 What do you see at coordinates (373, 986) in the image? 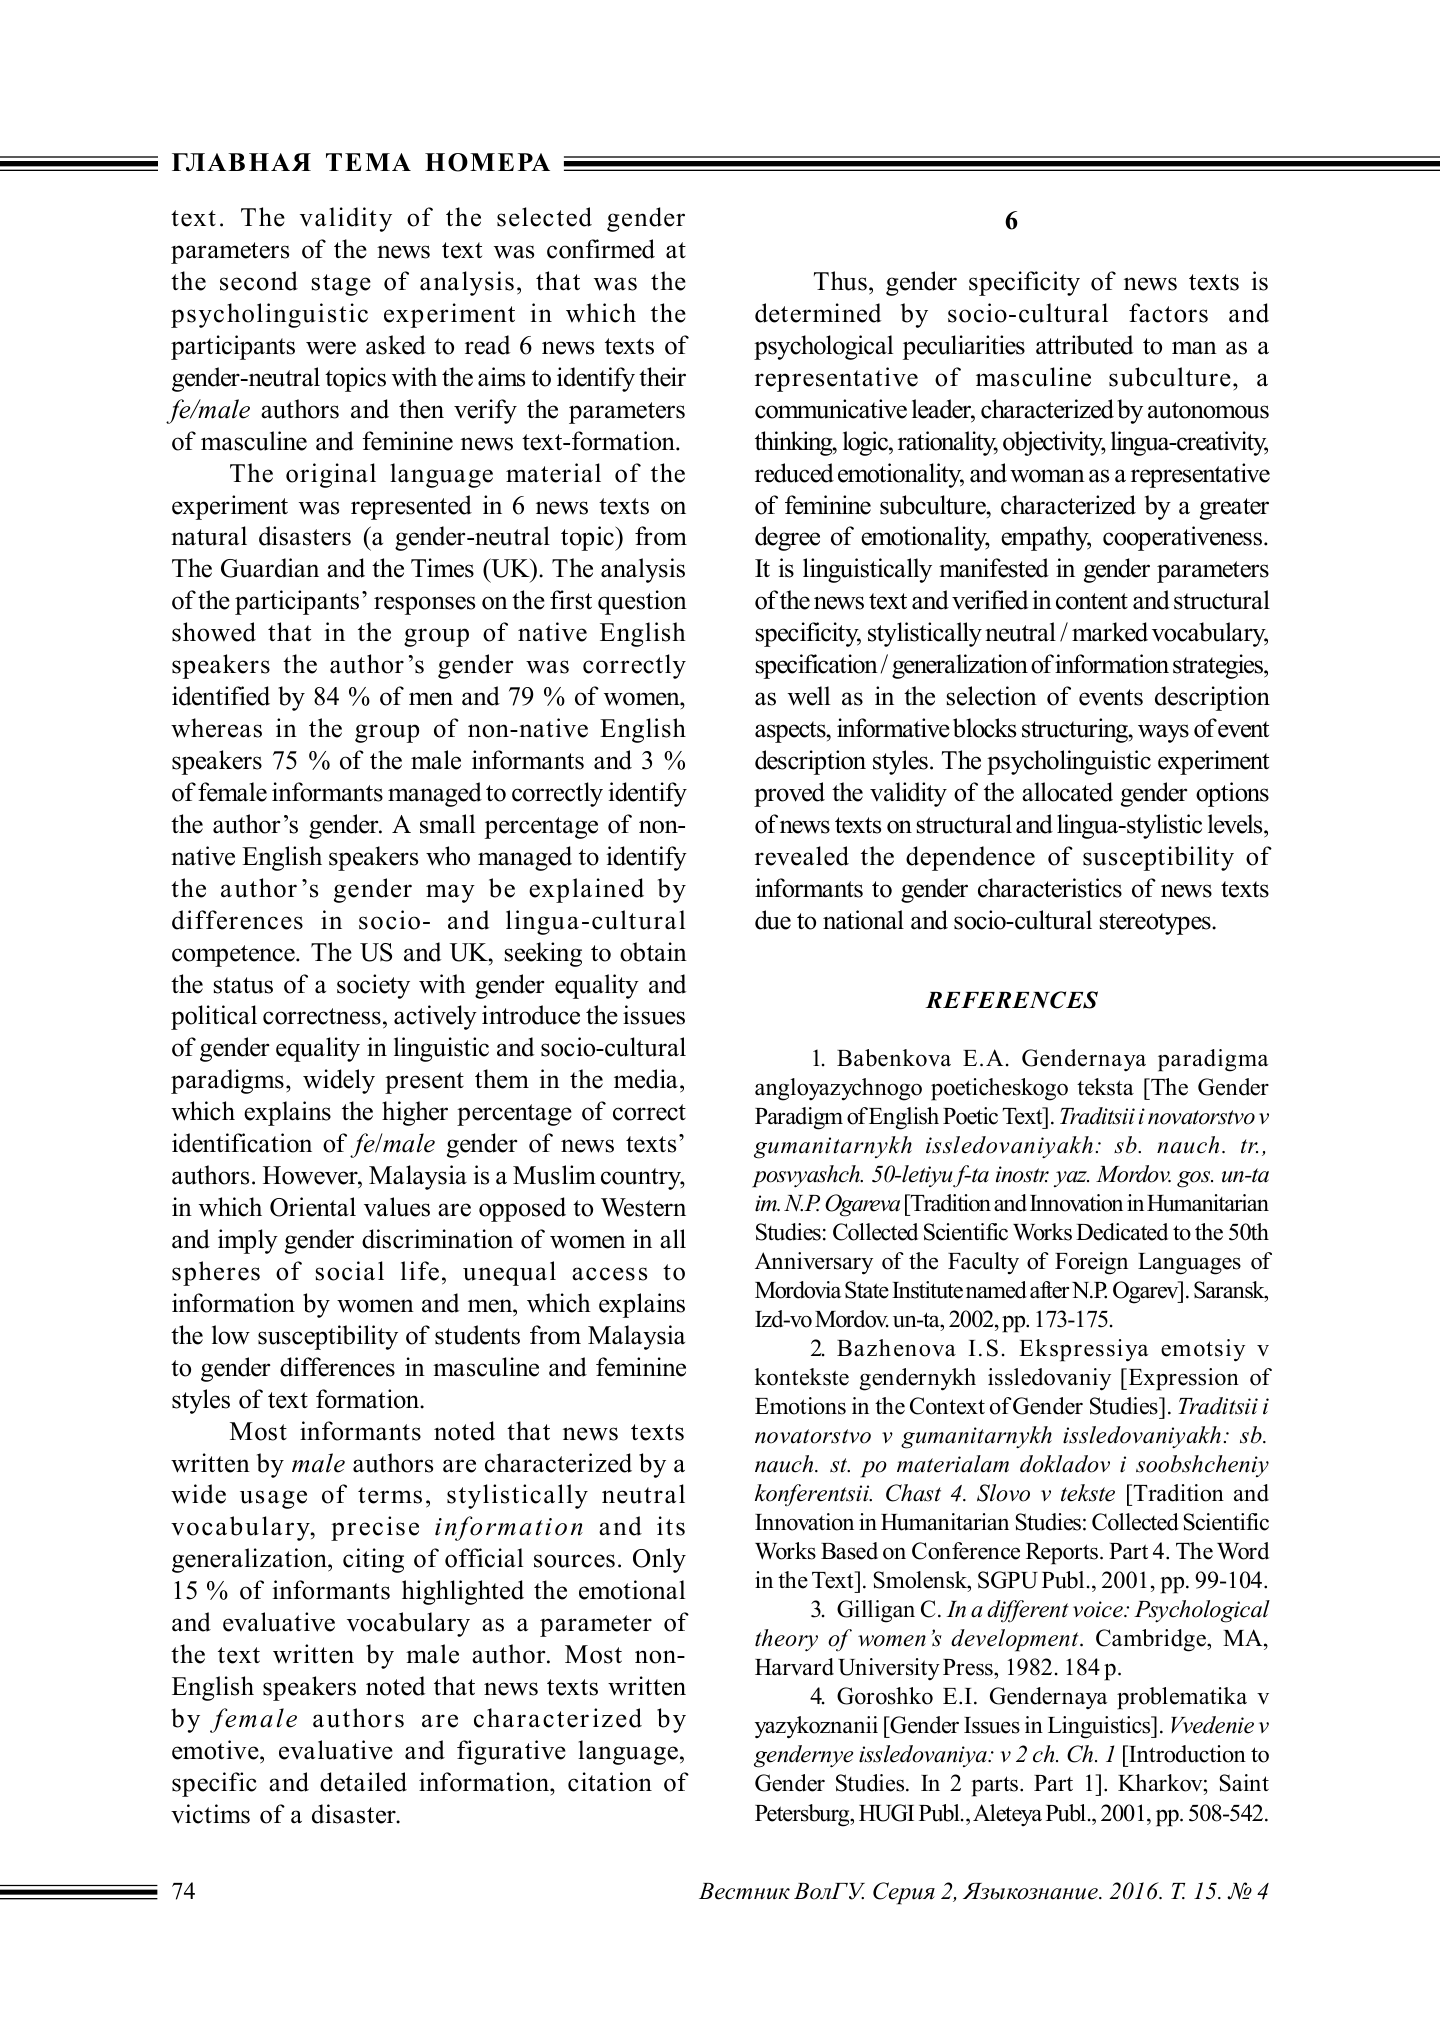
I see `society` at bounding box center [373, 986].
